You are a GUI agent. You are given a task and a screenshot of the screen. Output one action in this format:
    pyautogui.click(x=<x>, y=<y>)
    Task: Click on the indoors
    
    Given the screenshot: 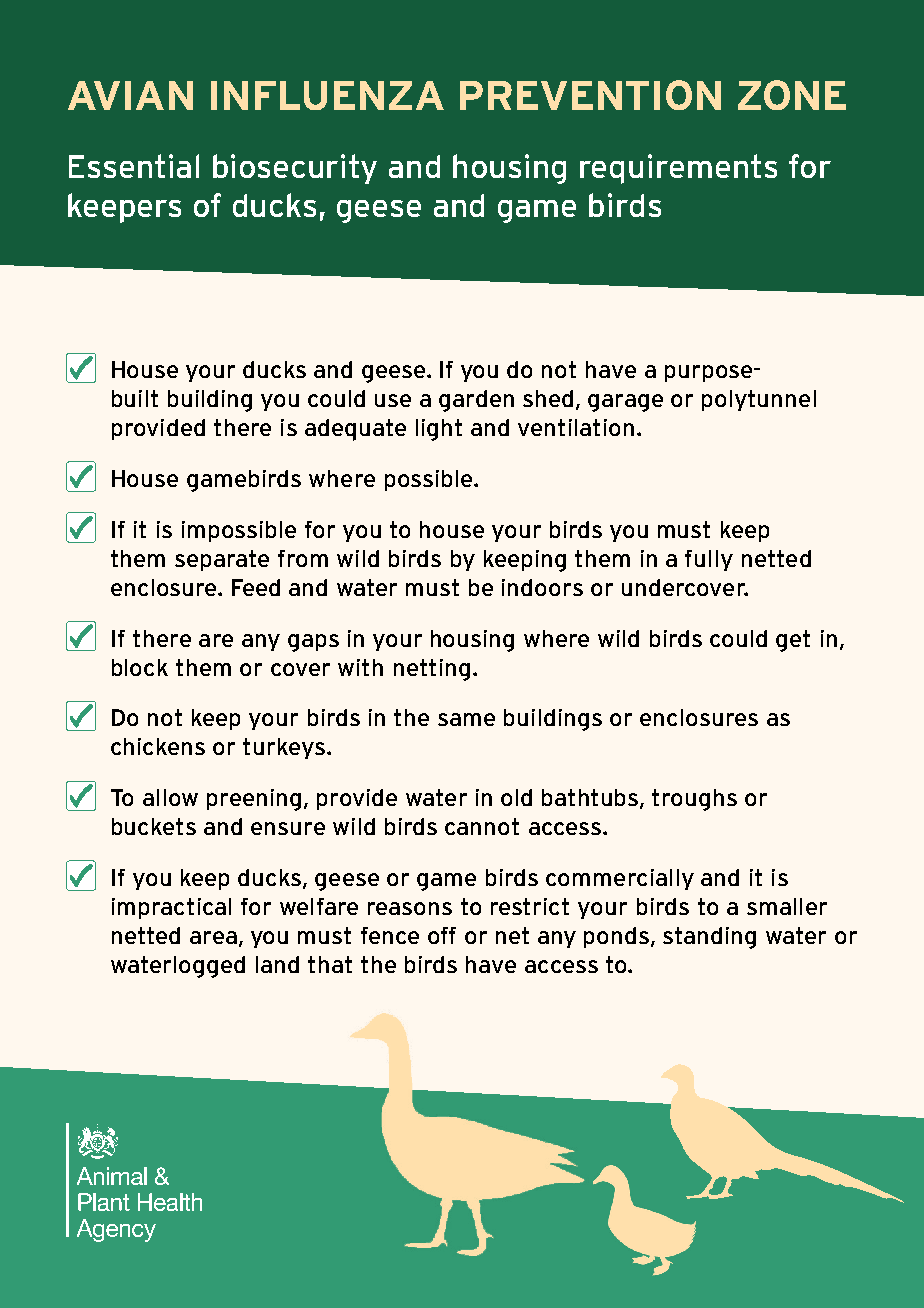 What is the action you would take?
    pyautogui.click(x=542, y=587)
